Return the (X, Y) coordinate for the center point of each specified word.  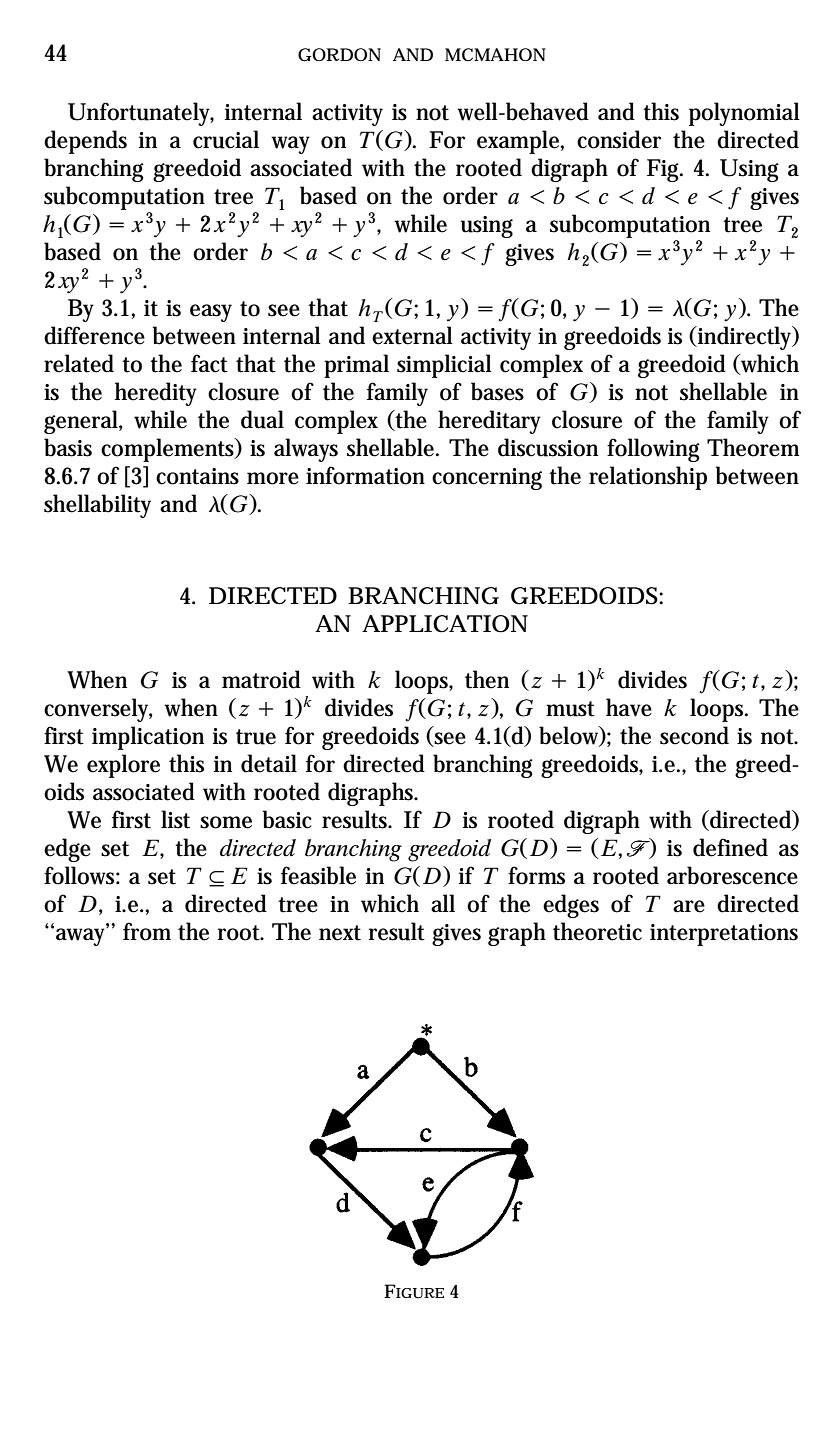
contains (197, 476)
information (365, 475)
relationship (648, 478)
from (147, 931)
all (443, 903)
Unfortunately (141, 114)
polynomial (744, 114)
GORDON (339, 55)
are (689, 906)
